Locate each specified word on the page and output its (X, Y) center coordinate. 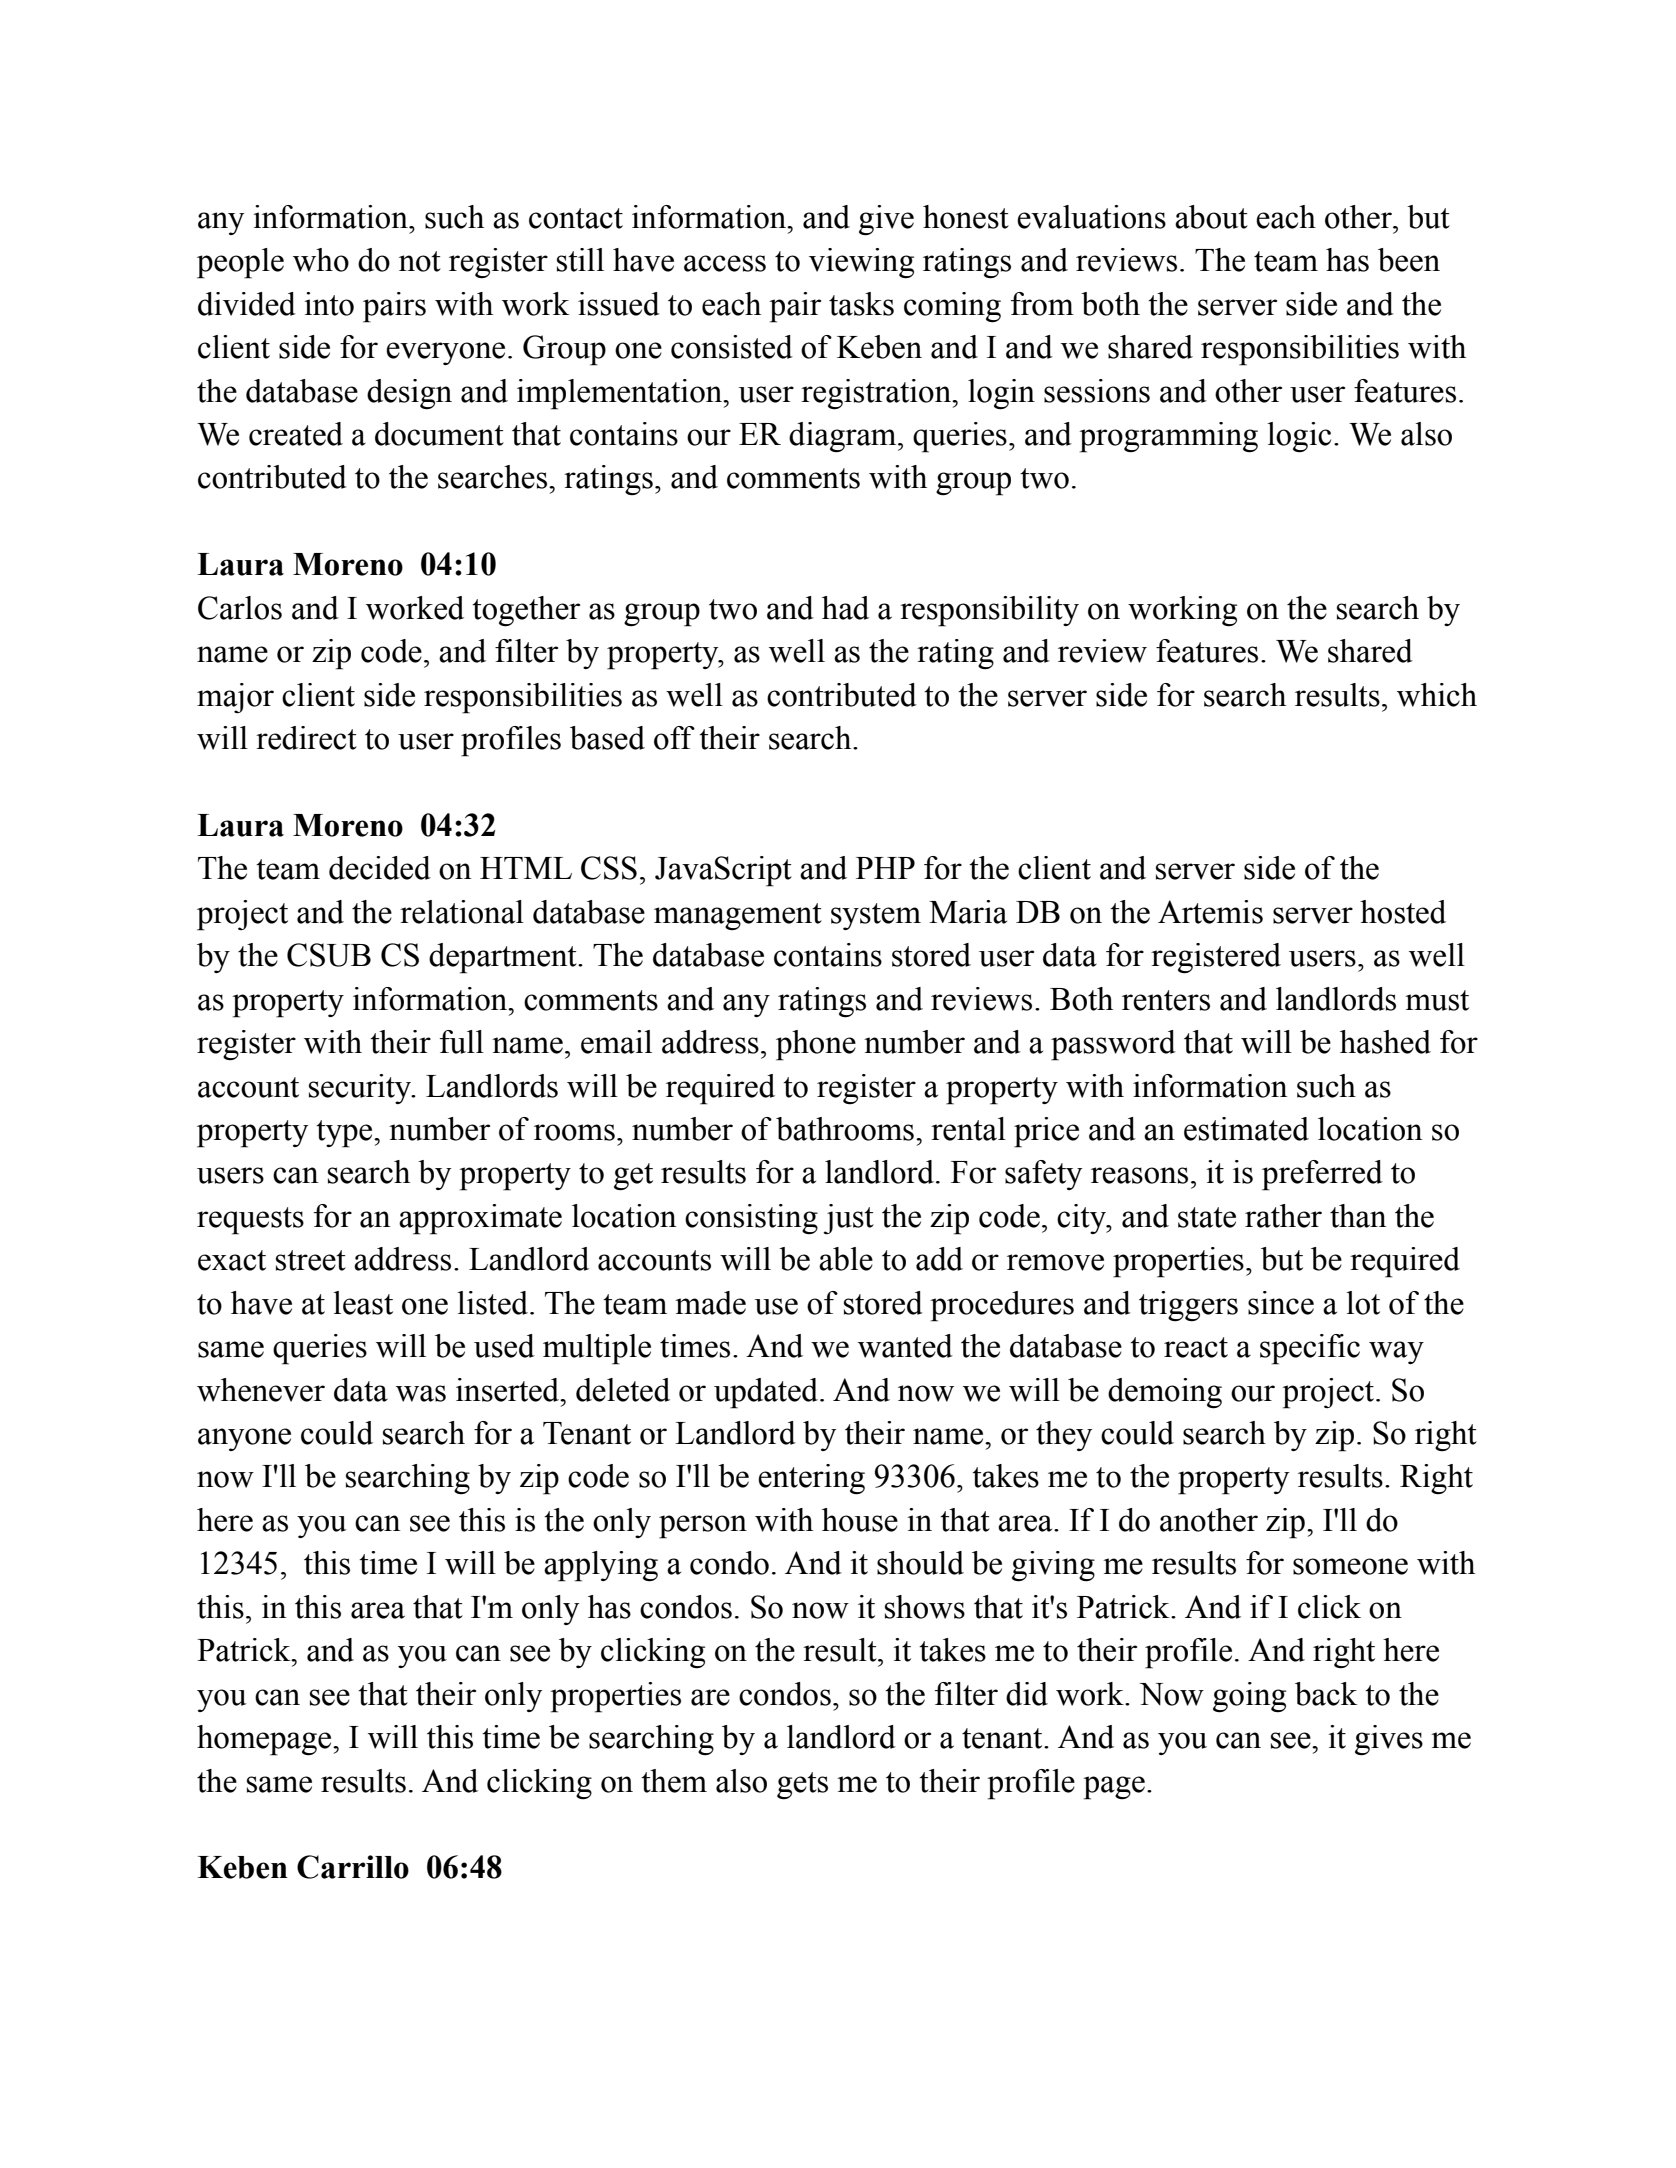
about (1211, 217)
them (674, 1781)
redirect (306, 738)
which (1437, 695)
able (846, 1259)
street (311, 1260)
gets (802, 1786)
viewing (861, 263)
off (674, 738)
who (321, 260)
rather (1283, 1216)
